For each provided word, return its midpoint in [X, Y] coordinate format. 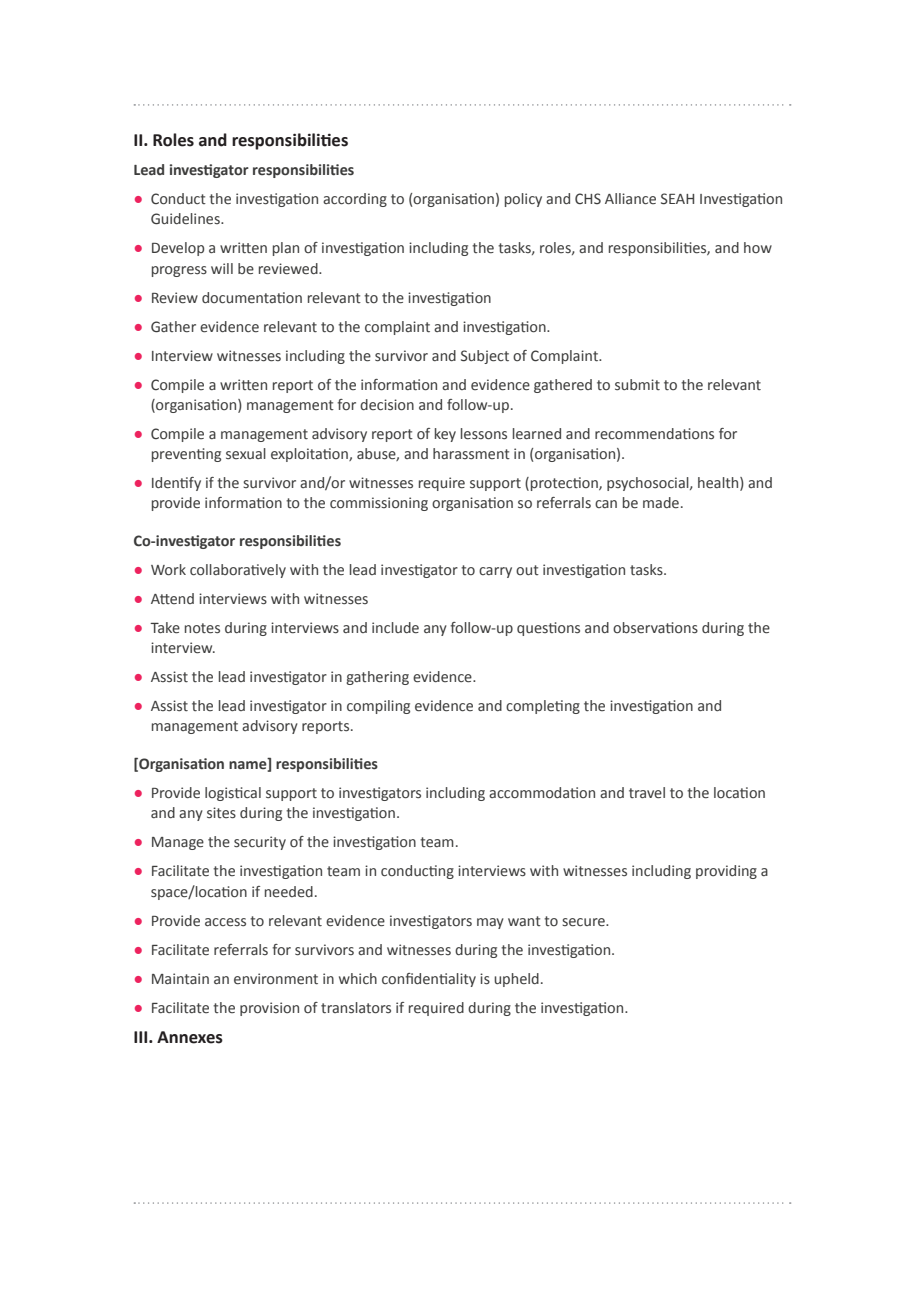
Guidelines [186, 219]
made [661, 503]
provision [269, 1009]
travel [647, 793]
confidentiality [429, 980]
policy [523, 200]
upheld [516, 980]
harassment [471, 453]
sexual [246, 453]
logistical [233, 794]
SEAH [677, 199]
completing [543, 707]
